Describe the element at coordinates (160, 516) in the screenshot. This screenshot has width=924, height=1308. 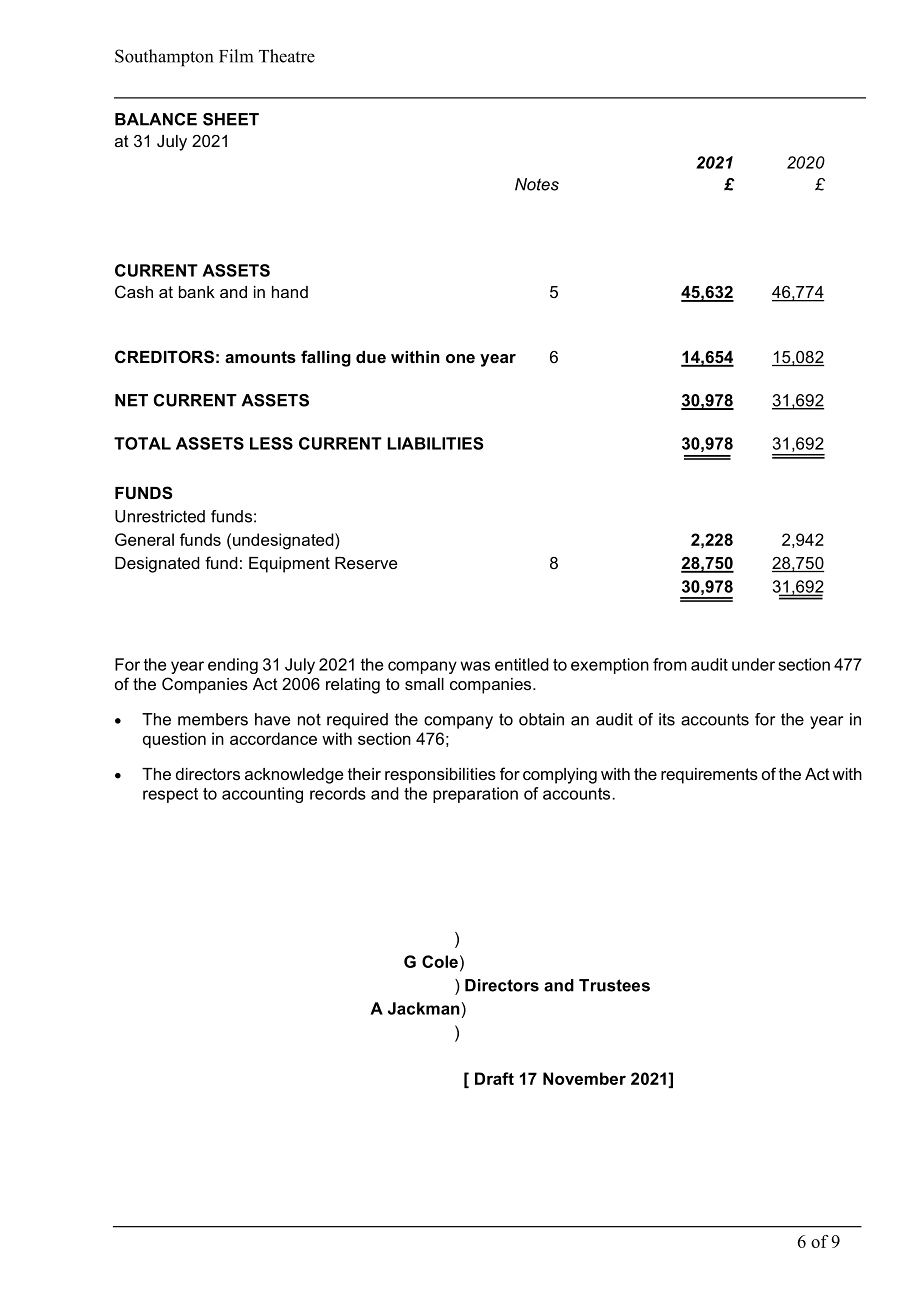
I see `Unrestricted` at that location.
